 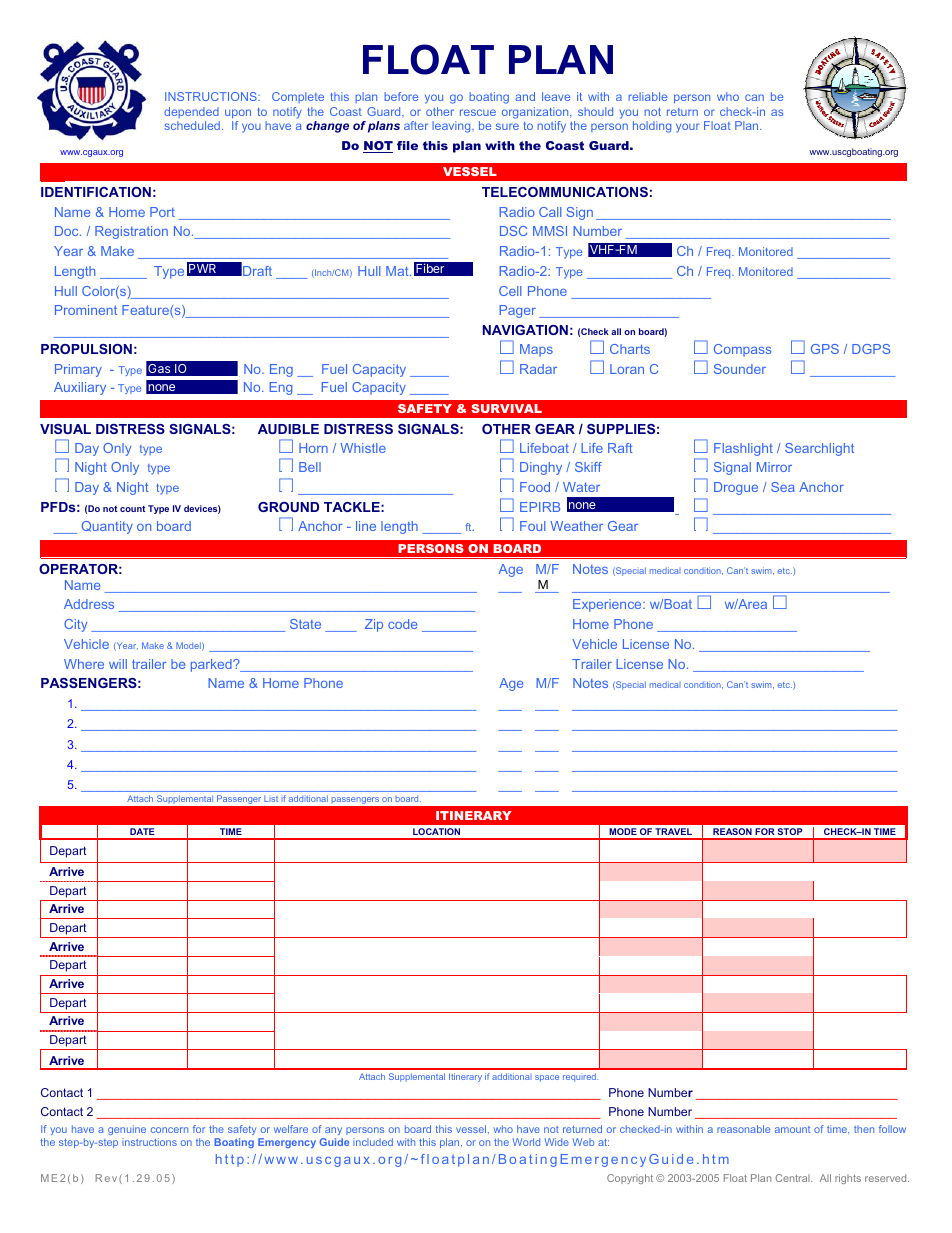 I want to click on scheduled, so click(x=192, y=125).
